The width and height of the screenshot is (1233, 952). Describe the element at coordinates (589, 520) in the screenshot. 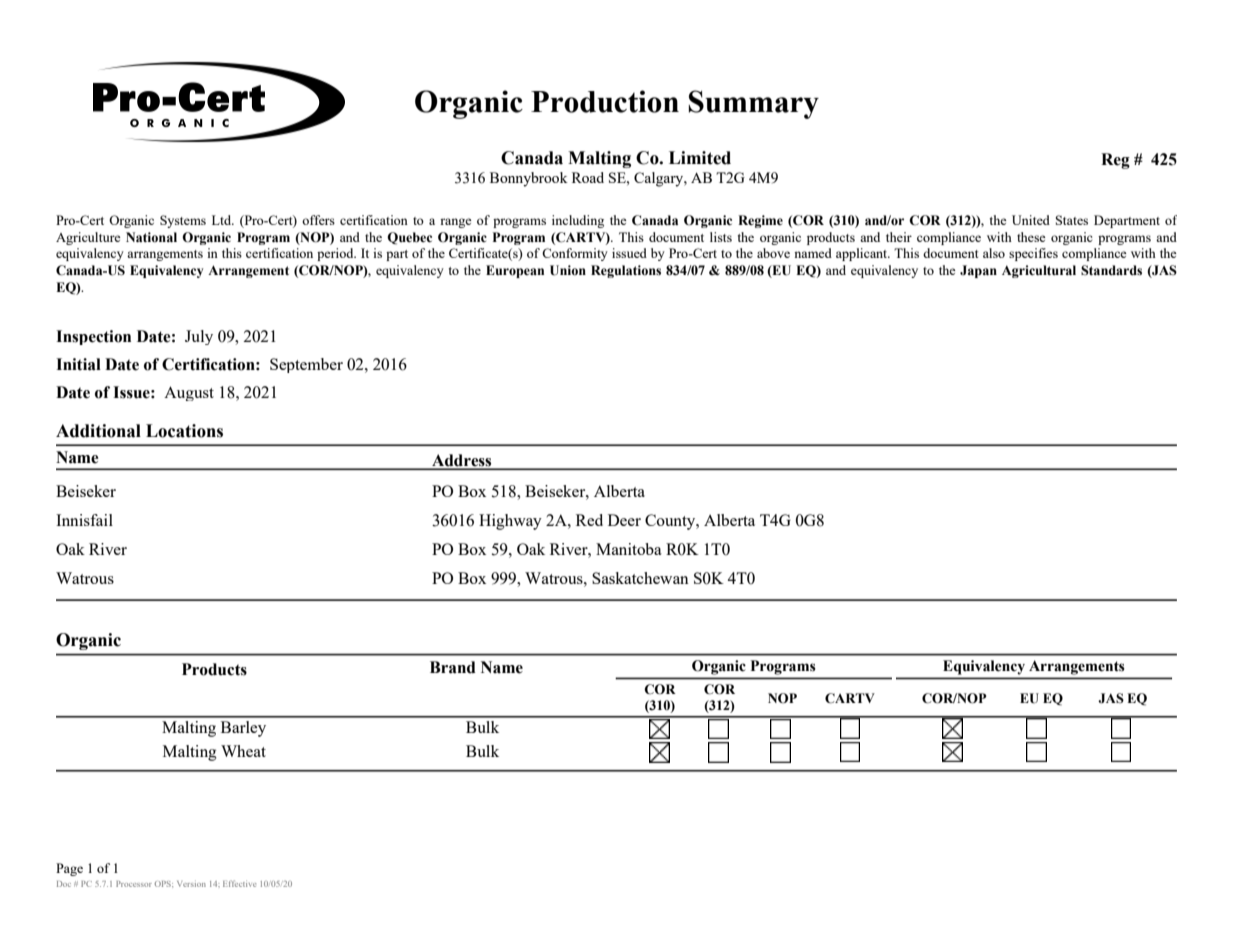

I see `Red` at that location.
